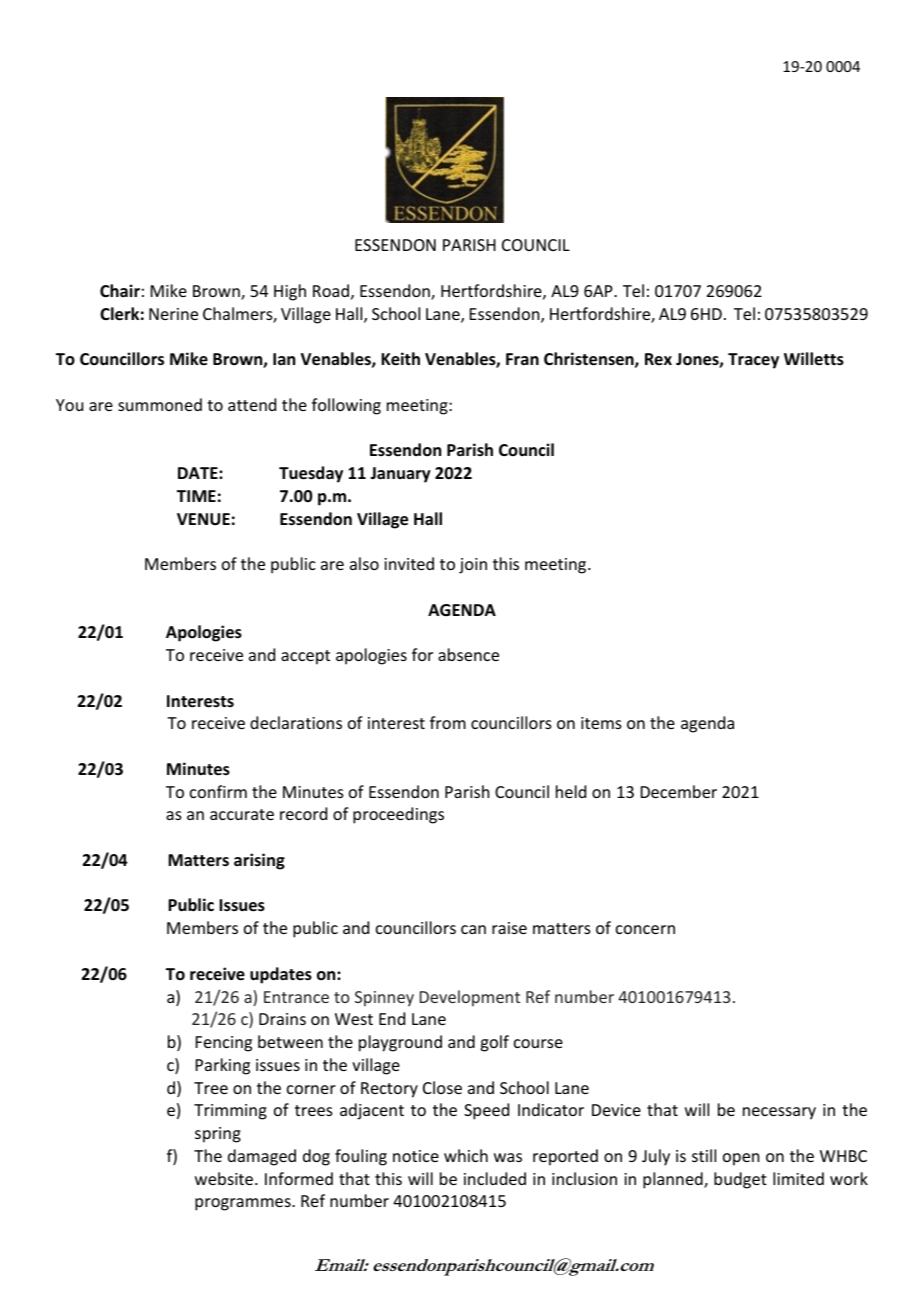 The height and width of the page is (1308, 924). What do you see at coordinates (495, 1178) in the page?
I see `included` at bounding box center [495, 1178].
